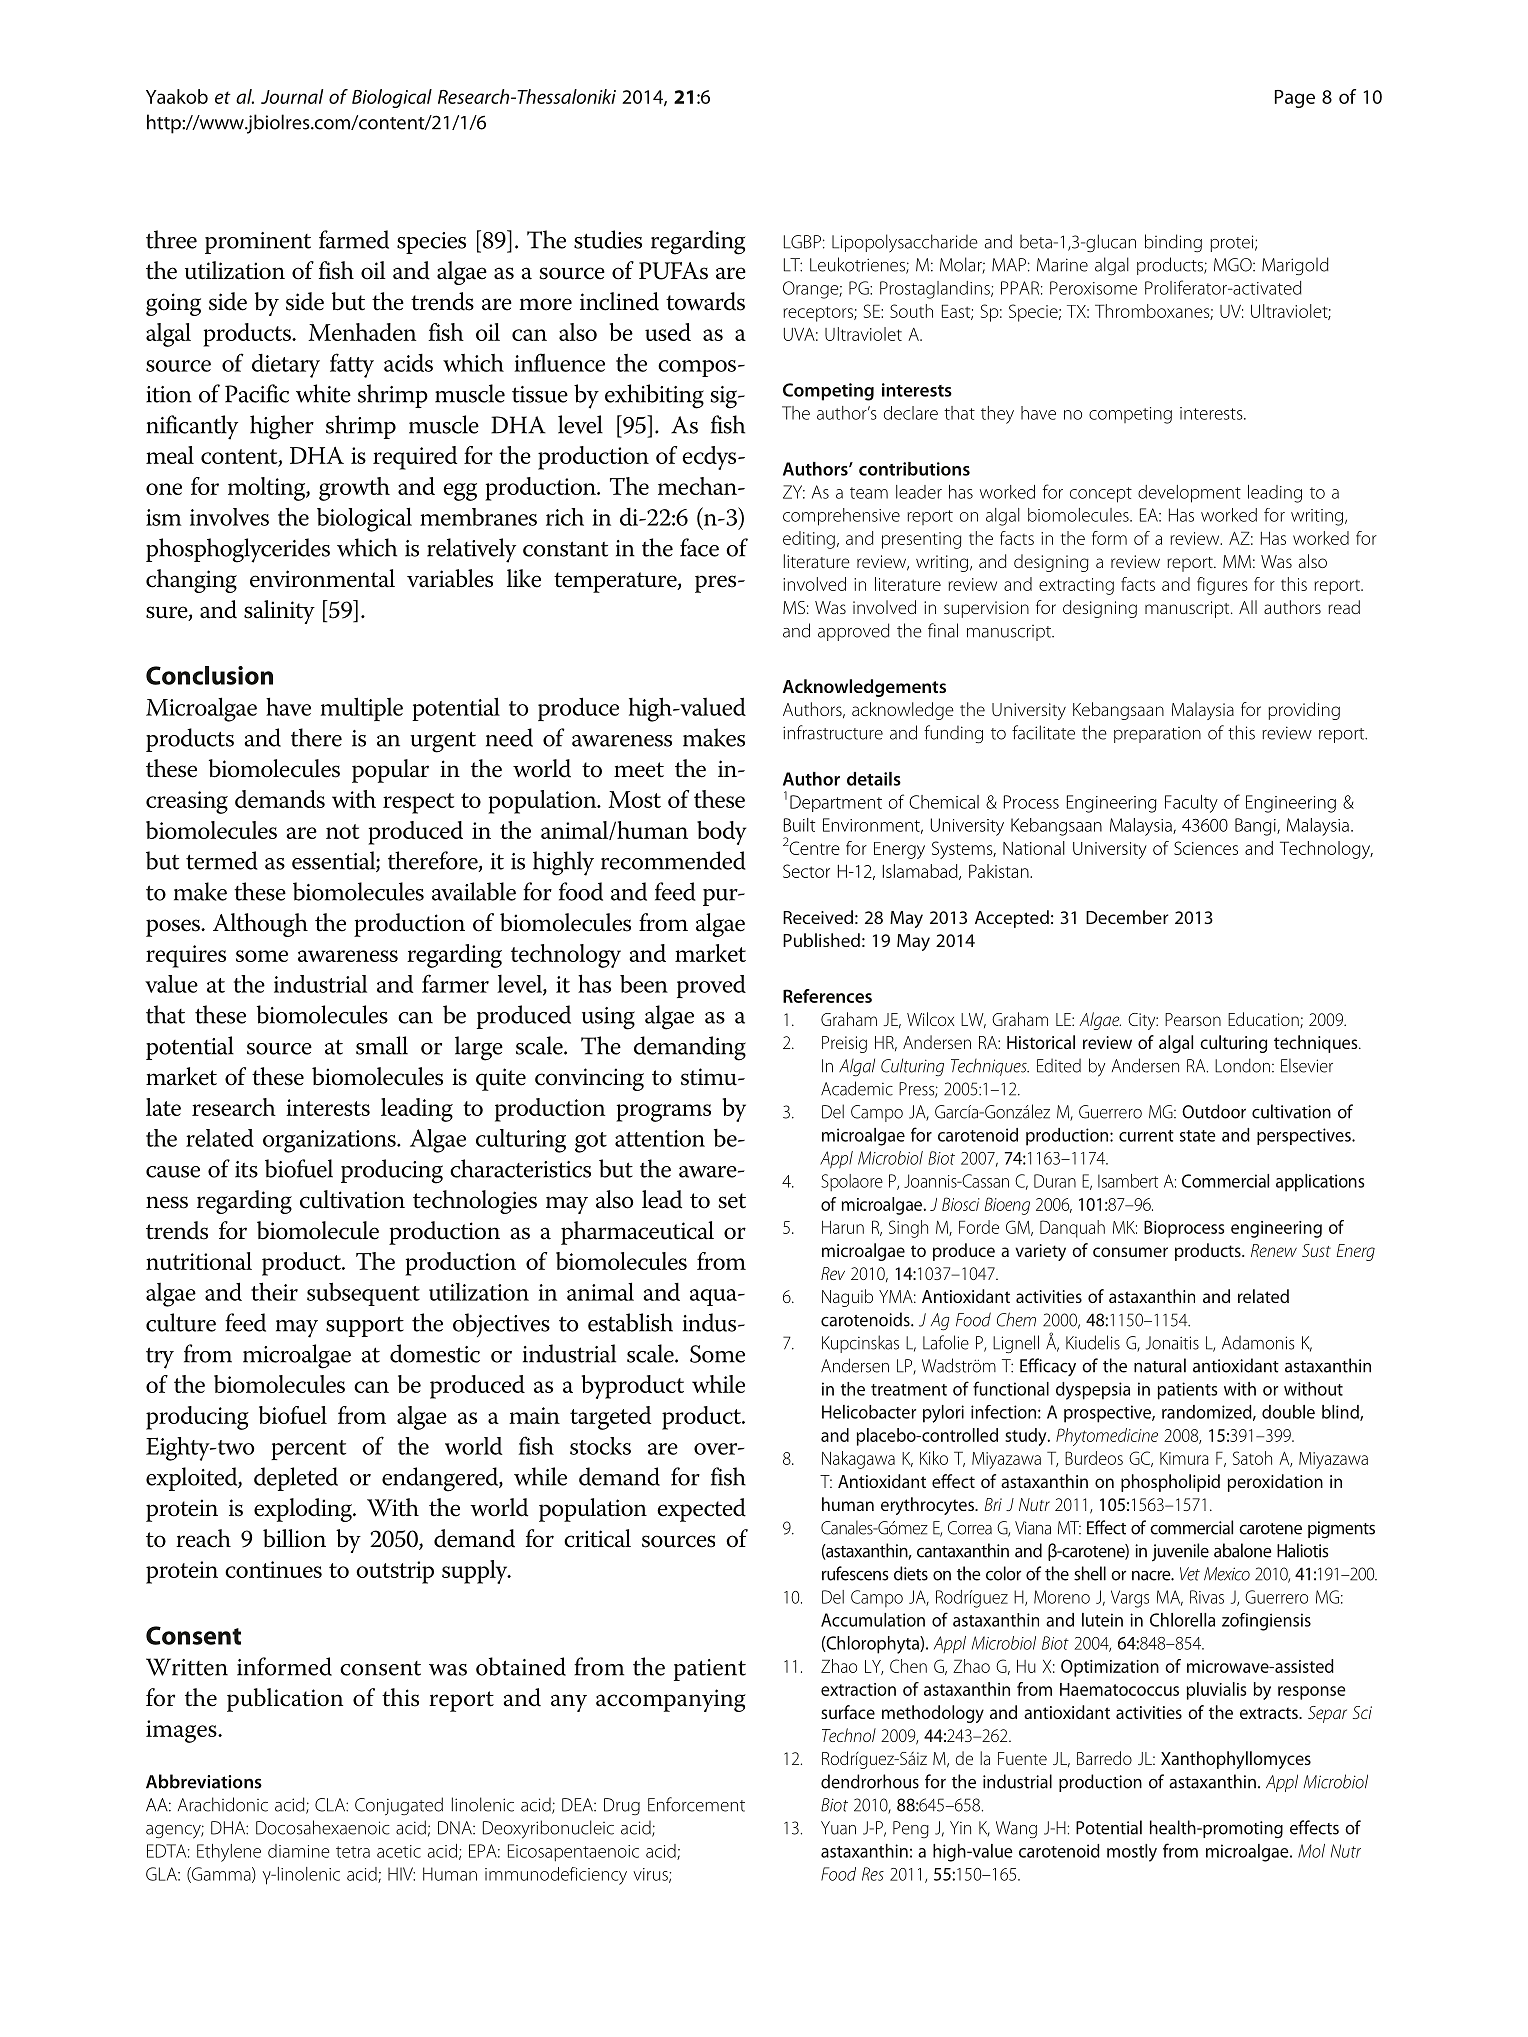 The width and height of the screenshot is (1528, 2037). Describe the element at coordinates (833, 732) in the screenshot. I see `infrastructure` at that location.
